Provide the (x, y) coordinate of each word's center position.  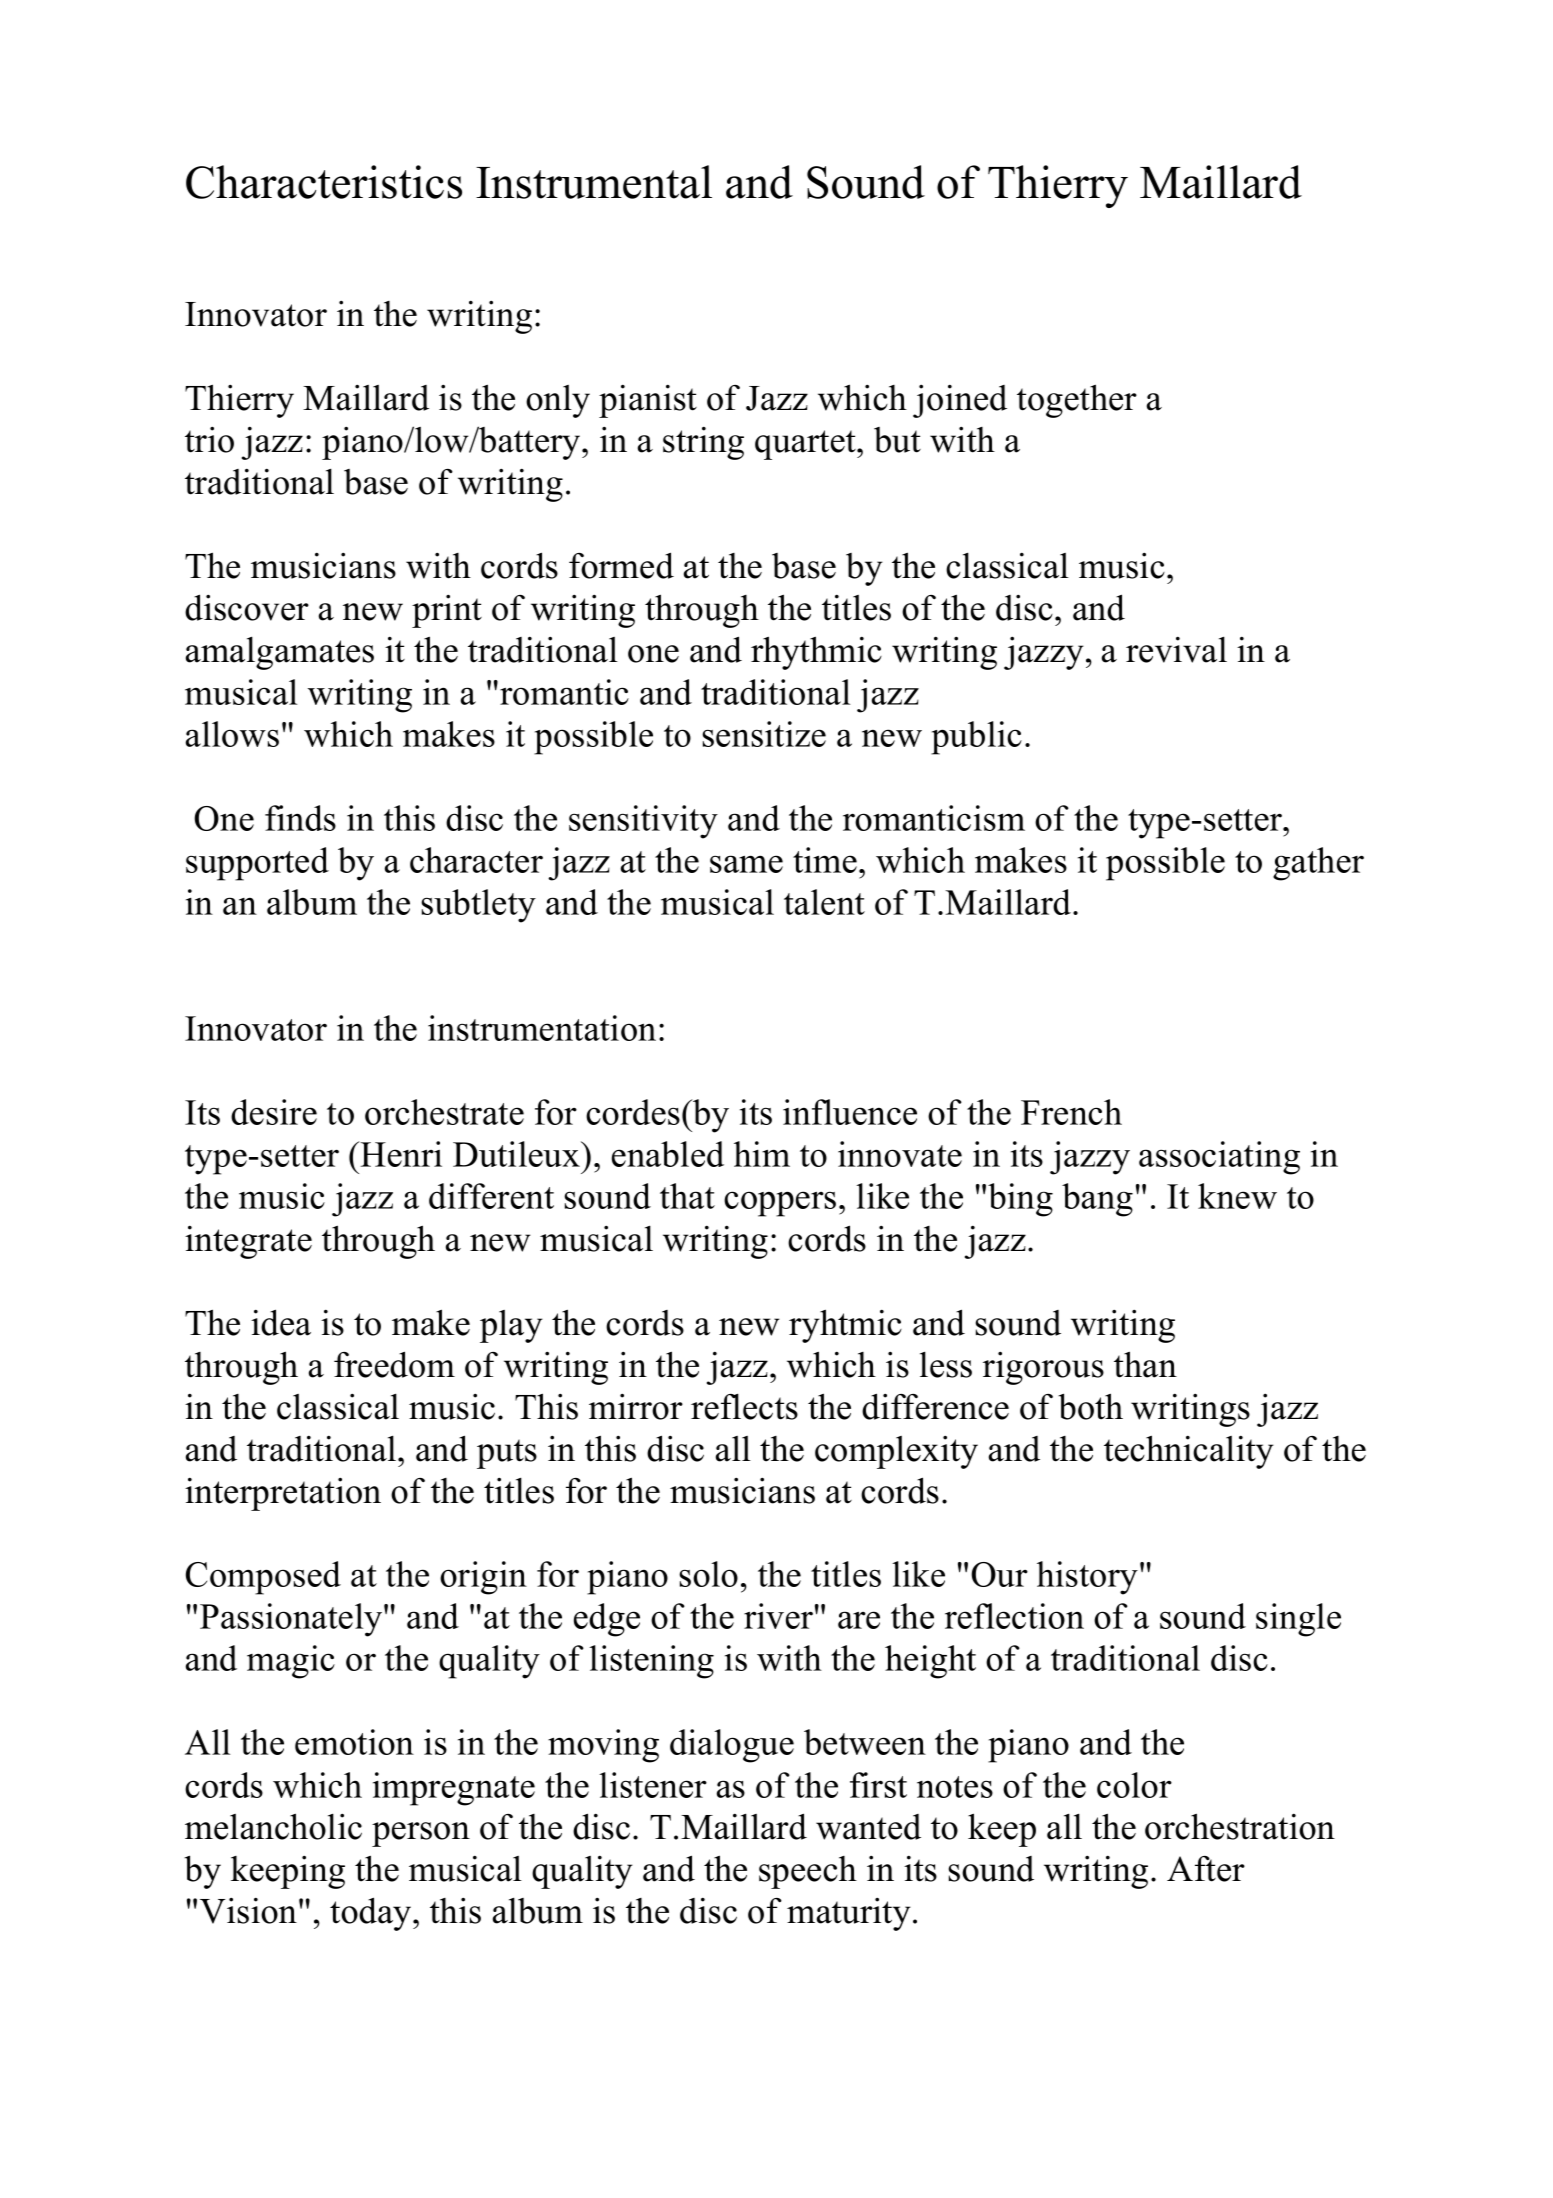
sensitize (764, 734)
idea (281, 1322)
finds (300, 818)
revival (1176, 649)
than (1145, 1364)
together (1077, 401)
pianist (648, 401)
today (372, 1914)
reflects (744, 1406)
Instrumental (594, 182)
